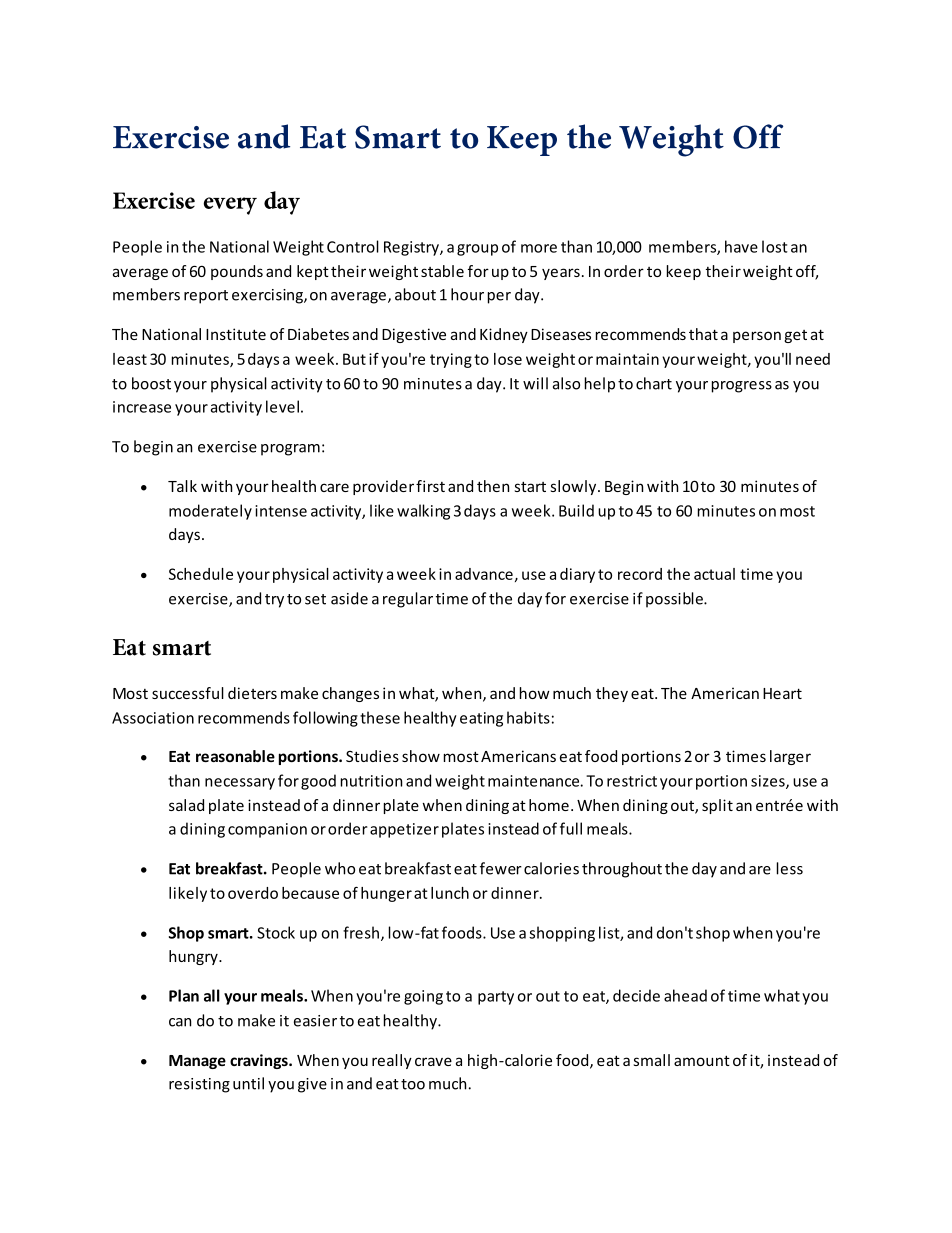 Image resolution: width=952 pixels, height=1233 pixels. Describe the element at coordinates (717, 806) in the page. I see `split` at that location.
